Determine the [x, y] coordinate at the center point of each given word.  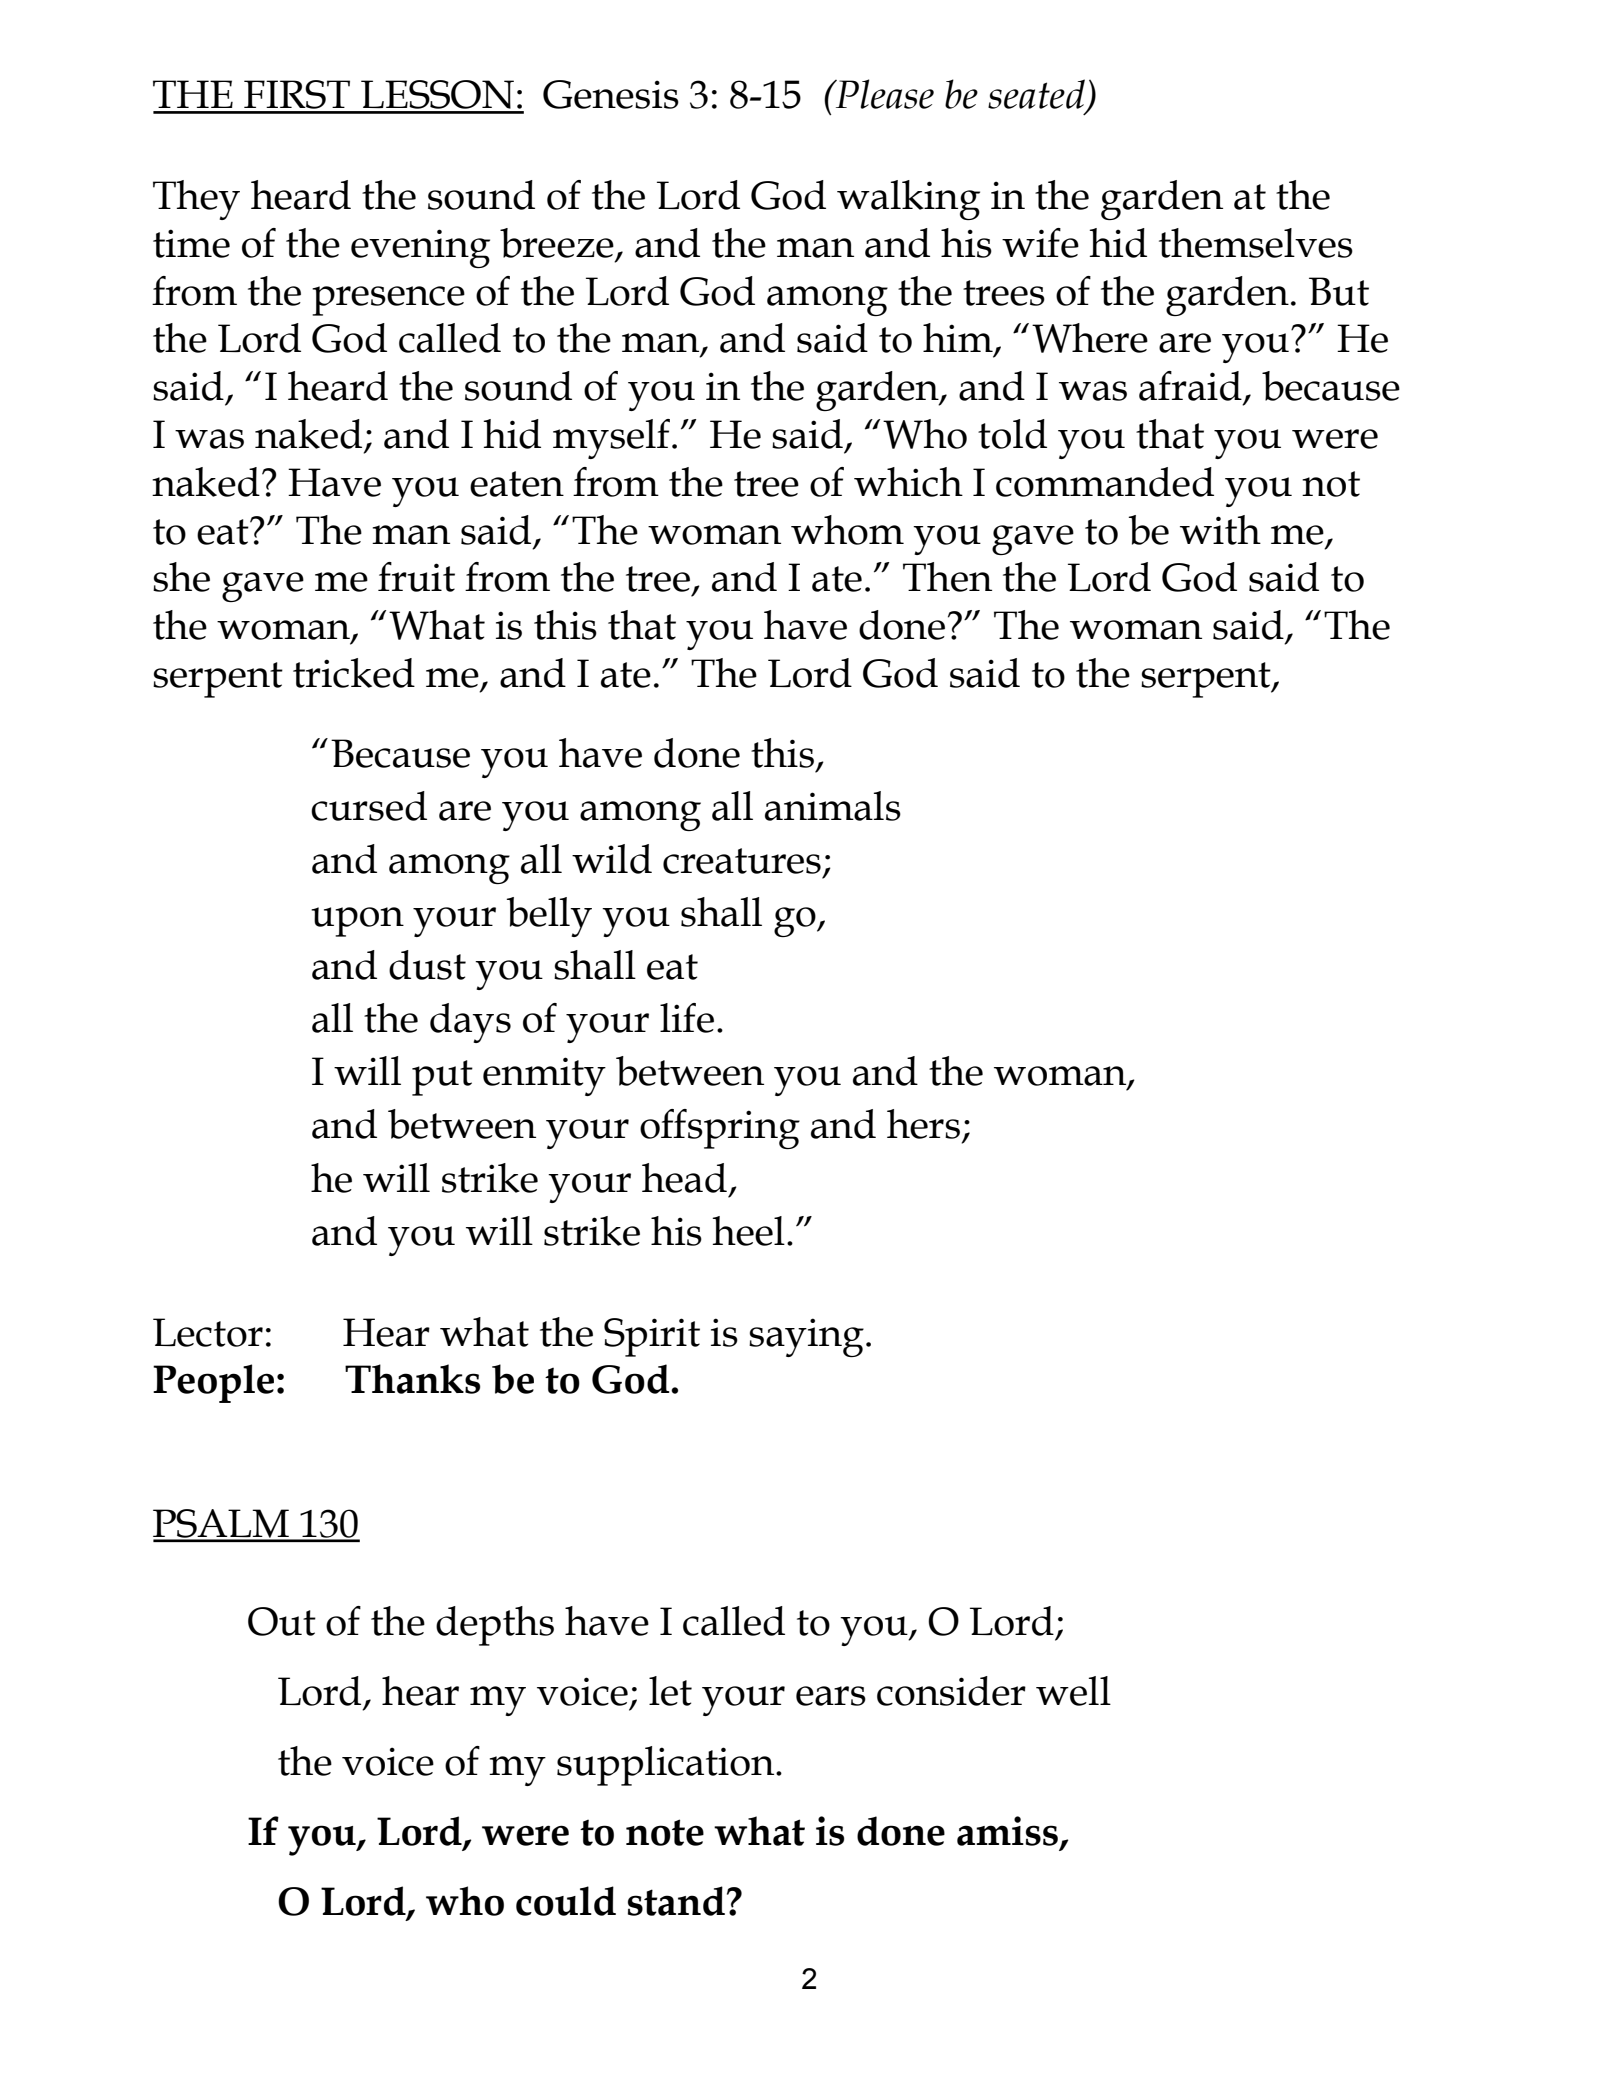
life [687, 1018]
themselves [1256, 243]
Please [884, 94]
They [196, 200]
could [566, 1901]
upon [357, 922]
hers [923, 1124]
